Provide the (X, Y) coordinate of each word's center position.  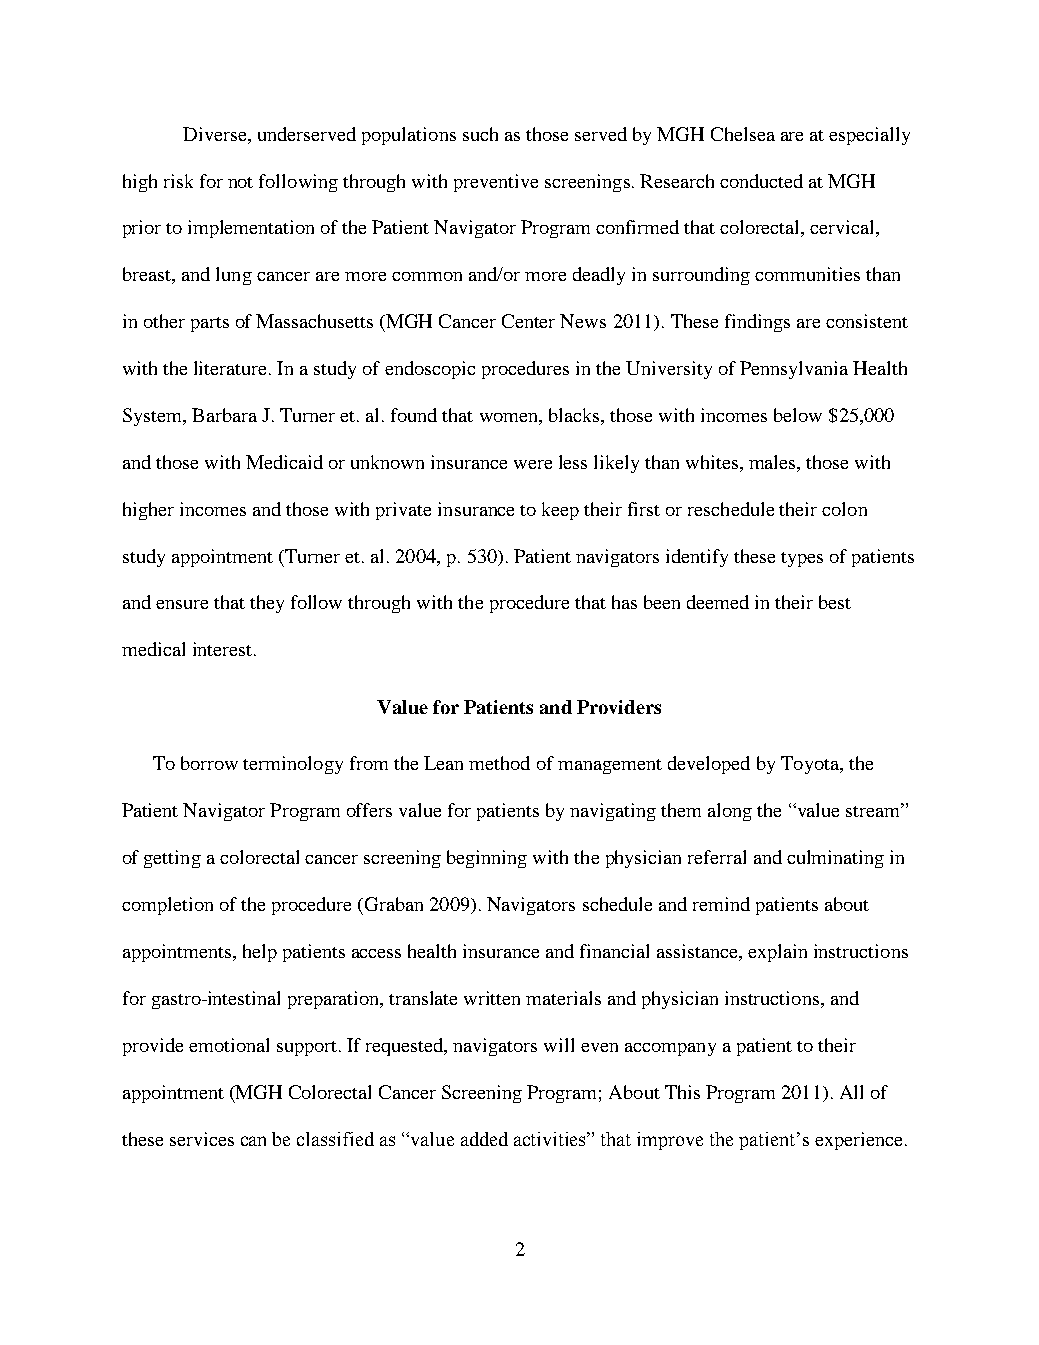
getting (172, 859)
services (202, 1139)
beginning (487, 859)
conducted (761, 181)
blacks (575, 416)
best (835, 602)
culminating (835, 859)
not (240, 182)
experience (858, 1141)
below (798, 415)
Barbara (224, 415)
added (484, 1139)
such (480, 134)
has (624, 602)
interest (222, 649)
